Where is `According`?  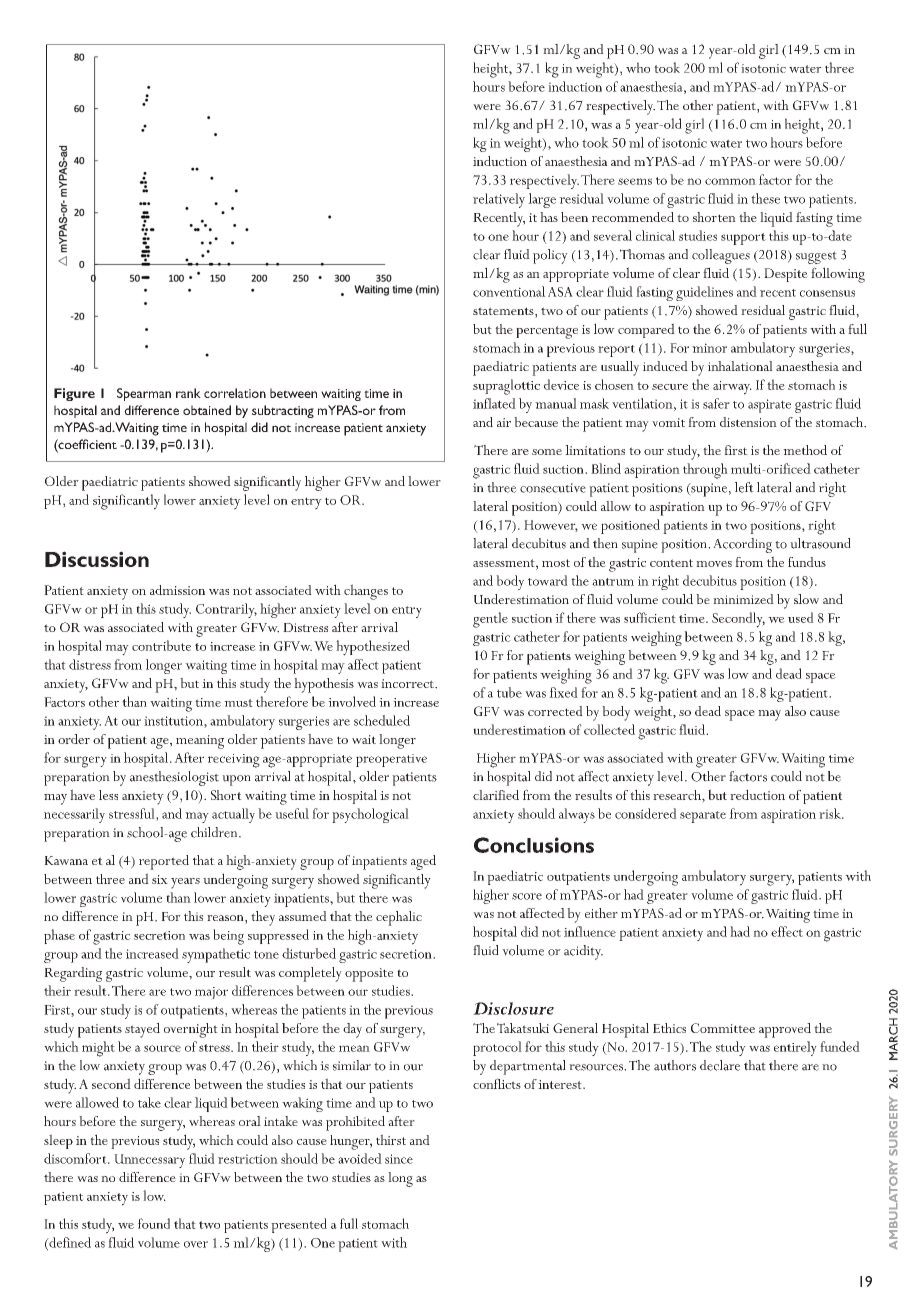
According is located at coordinates (742, 545).
